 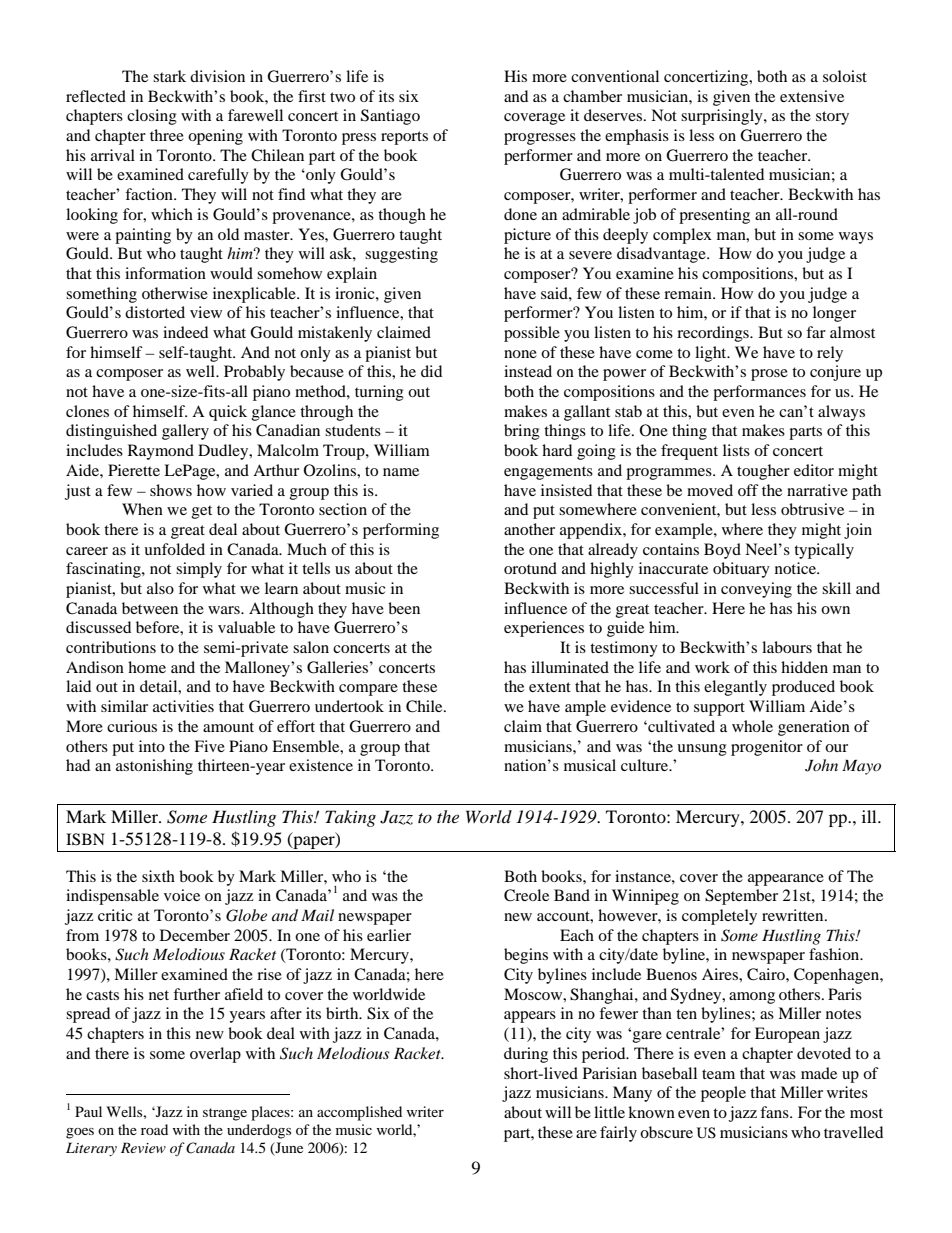 What do you see at coordinates (404, 138) in the document?
I see `reports` at bounding box center [404, 138].
